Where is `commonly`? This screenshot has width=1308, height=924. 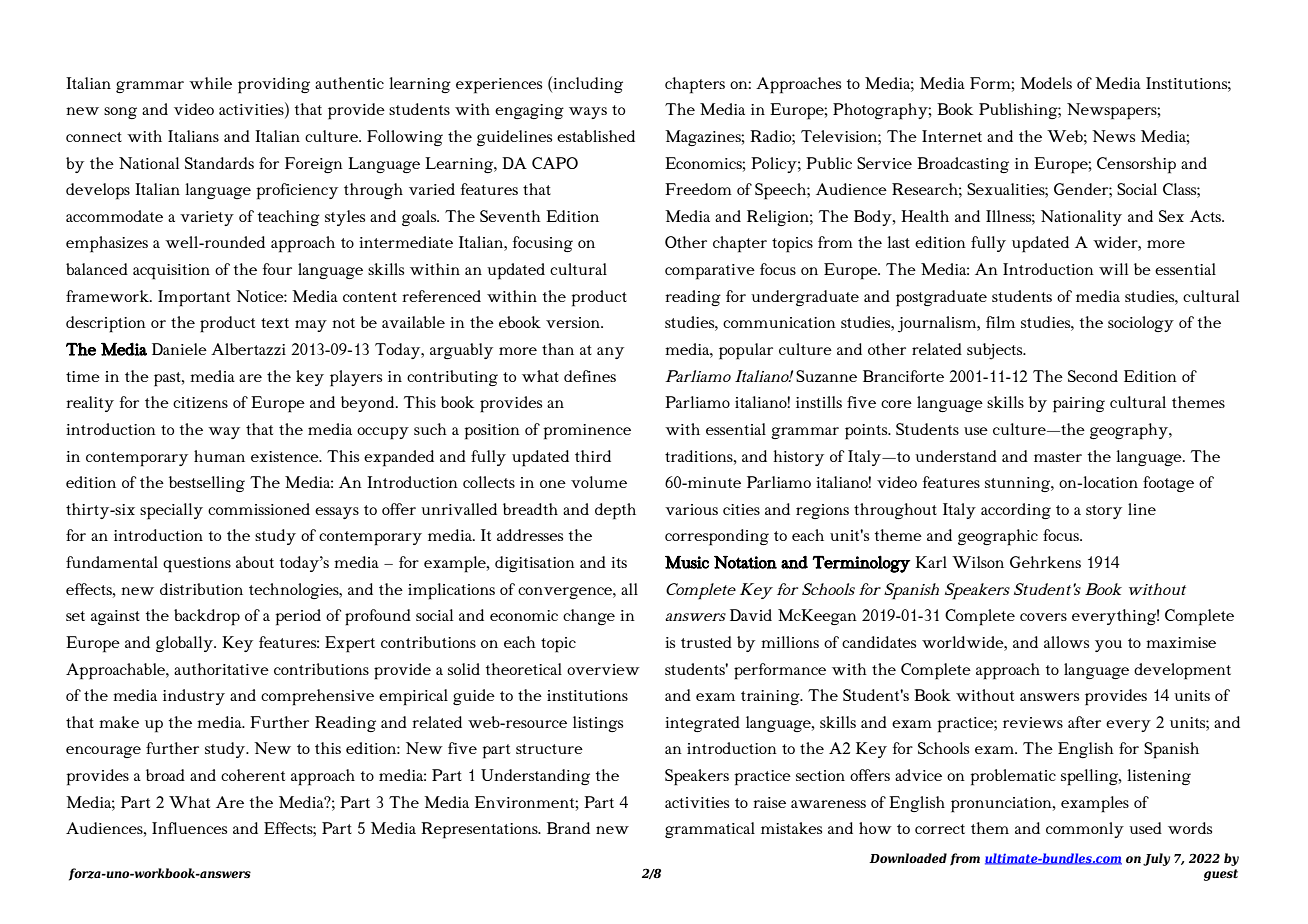
commonly is located at coordinates (1085, 830).
